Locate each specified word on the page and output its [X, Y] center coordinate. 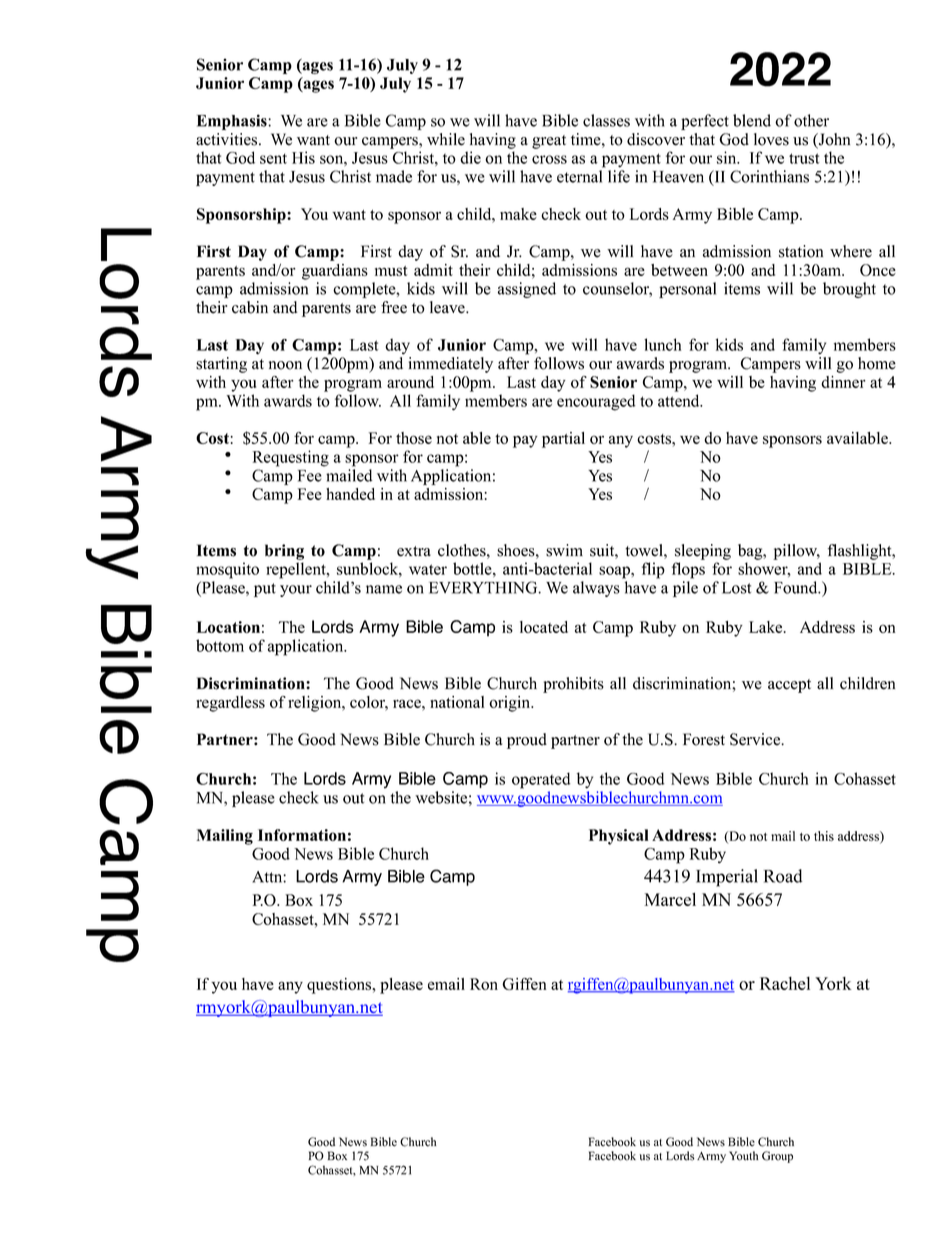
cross [549, 159]
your [296, 591]
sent [273, 158]
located [544, 627]
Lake [767, 627]
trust [804, 158]
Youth [743, 1156]
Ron [484, 984]
